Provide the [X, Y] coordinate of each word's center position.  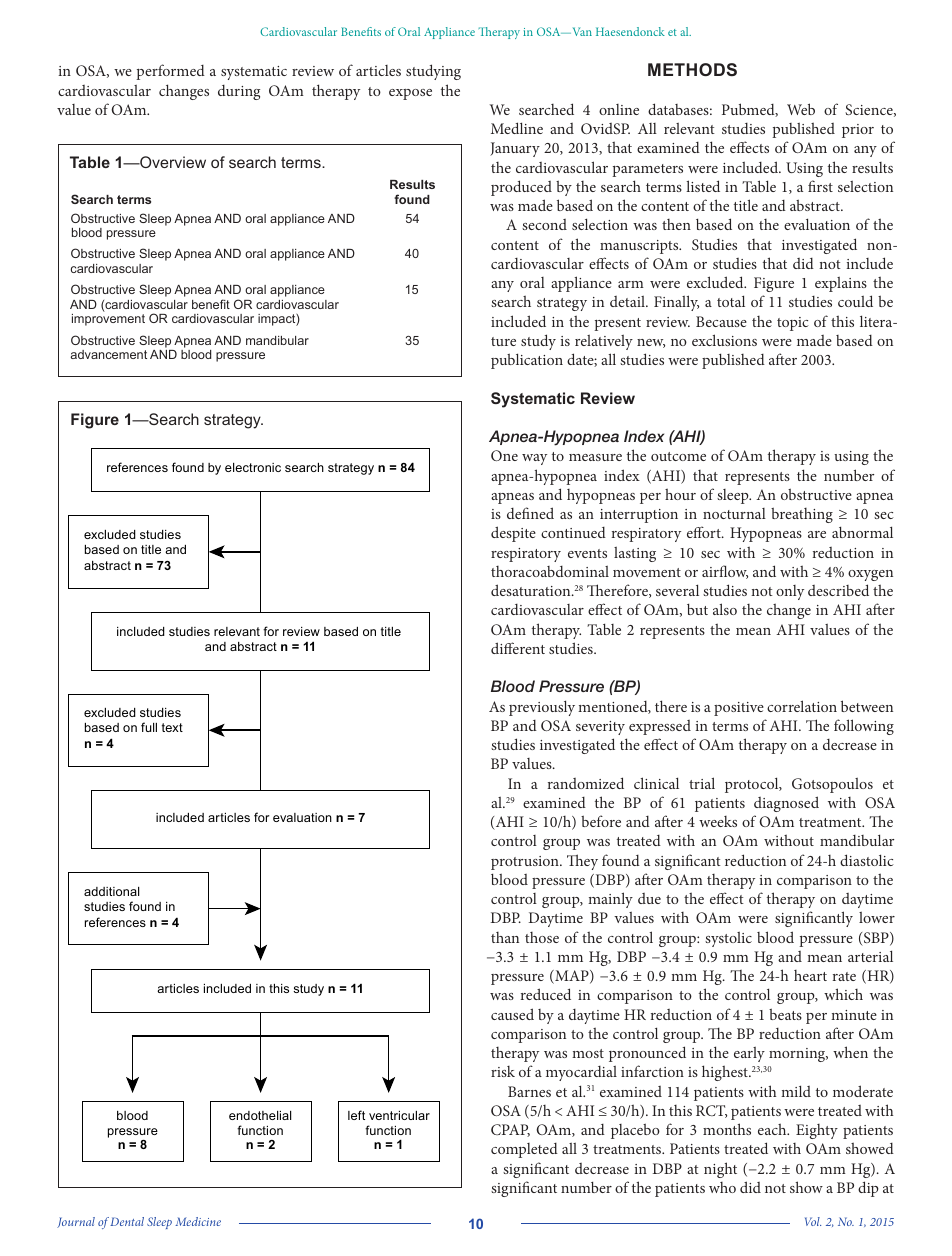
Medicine [198, 1221]
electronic [253, 467]
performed [170, 72]
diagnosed [786, 804]
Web [801, 109]
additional [111, 891]
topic [793, 324]
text [172, 727]
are [817, 534]
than [505, 937]
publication [527, 361]
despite [513, 534]
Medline [517, 128]
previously [542, 708]
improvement [108, 320]
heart [810, 975]
